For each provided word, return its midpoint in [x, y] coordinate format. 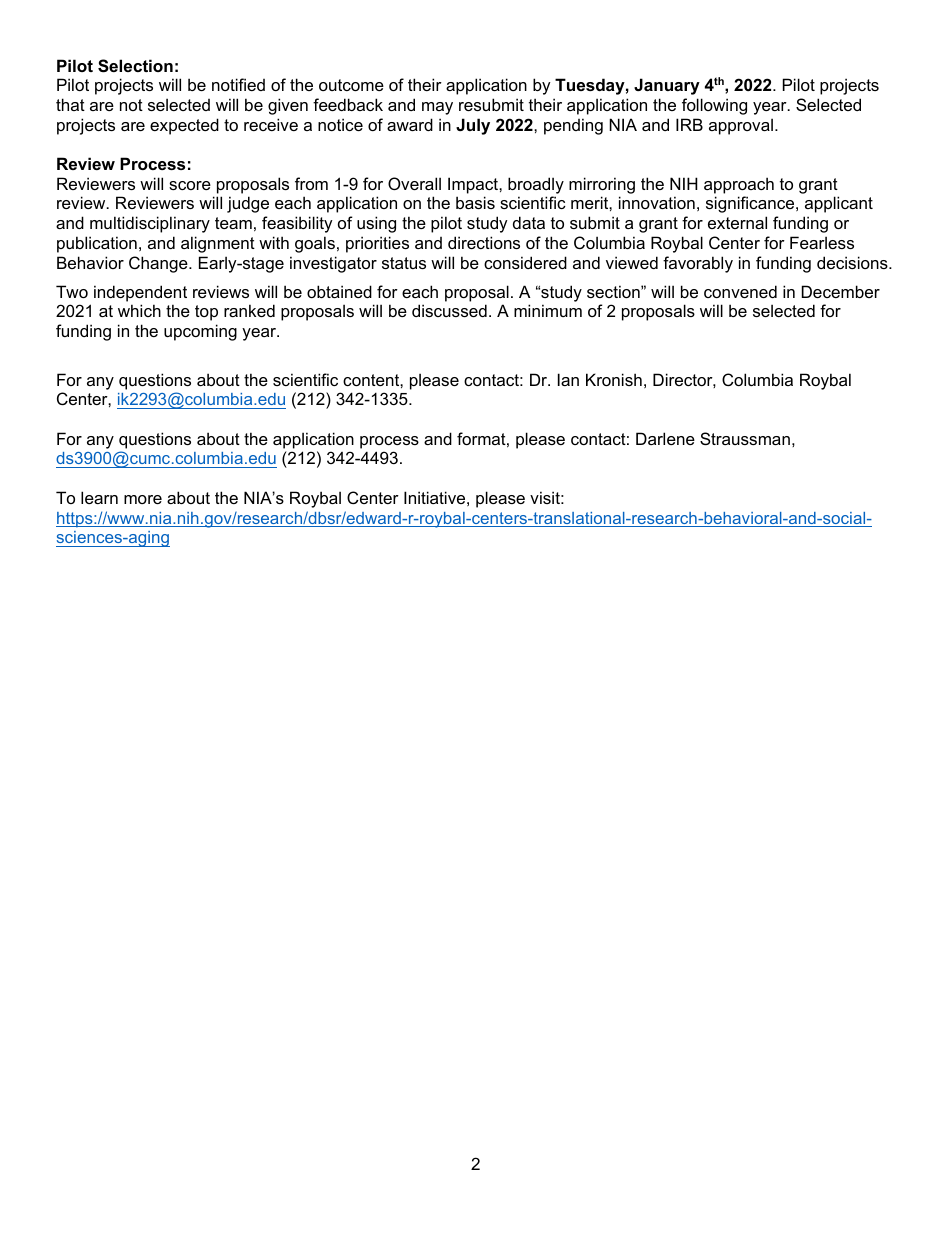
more [143, 499]
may [437, 108]
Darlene [665, 438]
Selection [135, 66]
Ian [568, 379]
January [667, 86]
